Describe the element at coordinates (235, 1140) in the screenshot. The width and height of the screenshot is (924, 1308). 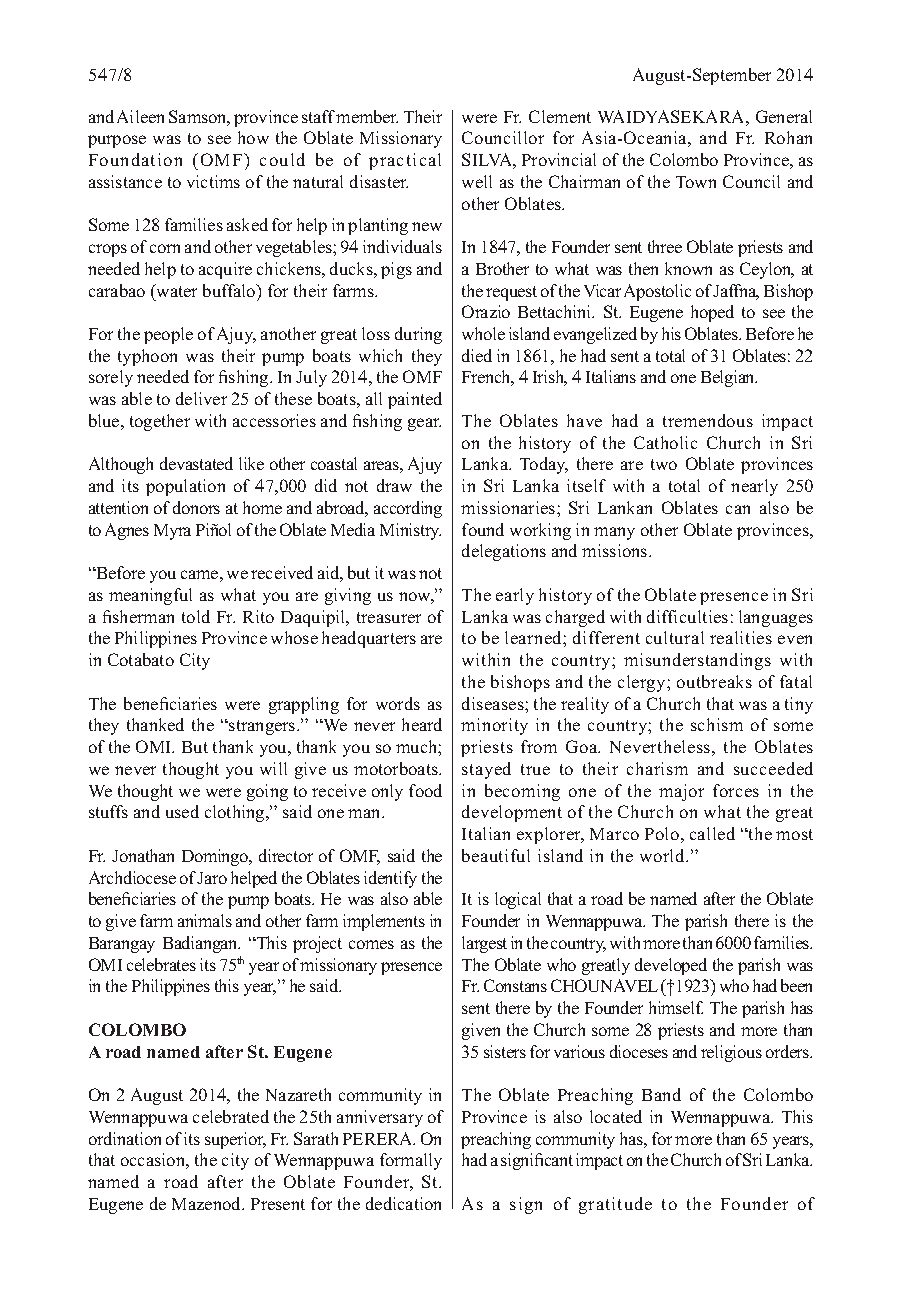
I see `superior` at that location.
